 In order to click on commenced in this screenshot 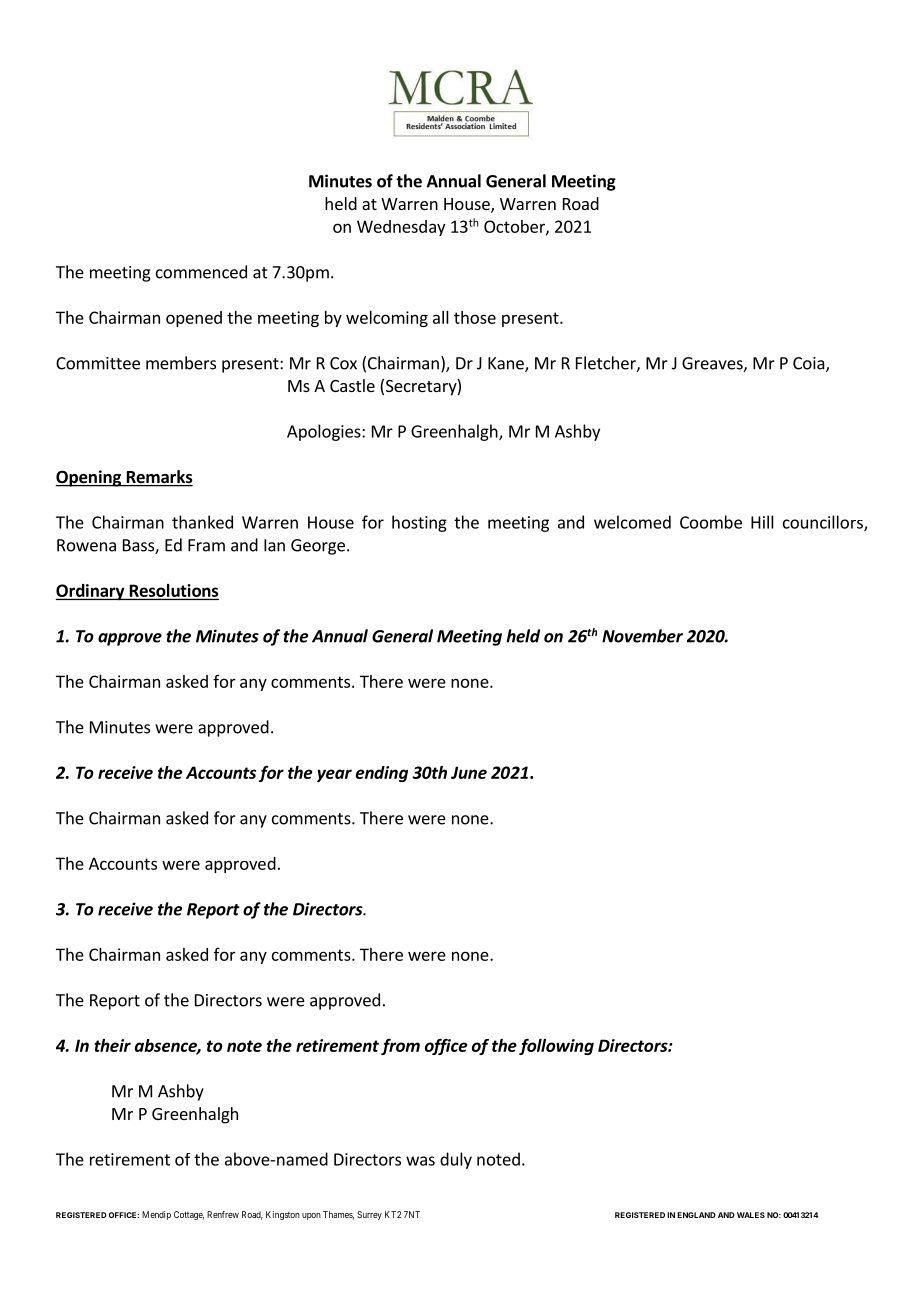, I will do `click(201, 272)`.
